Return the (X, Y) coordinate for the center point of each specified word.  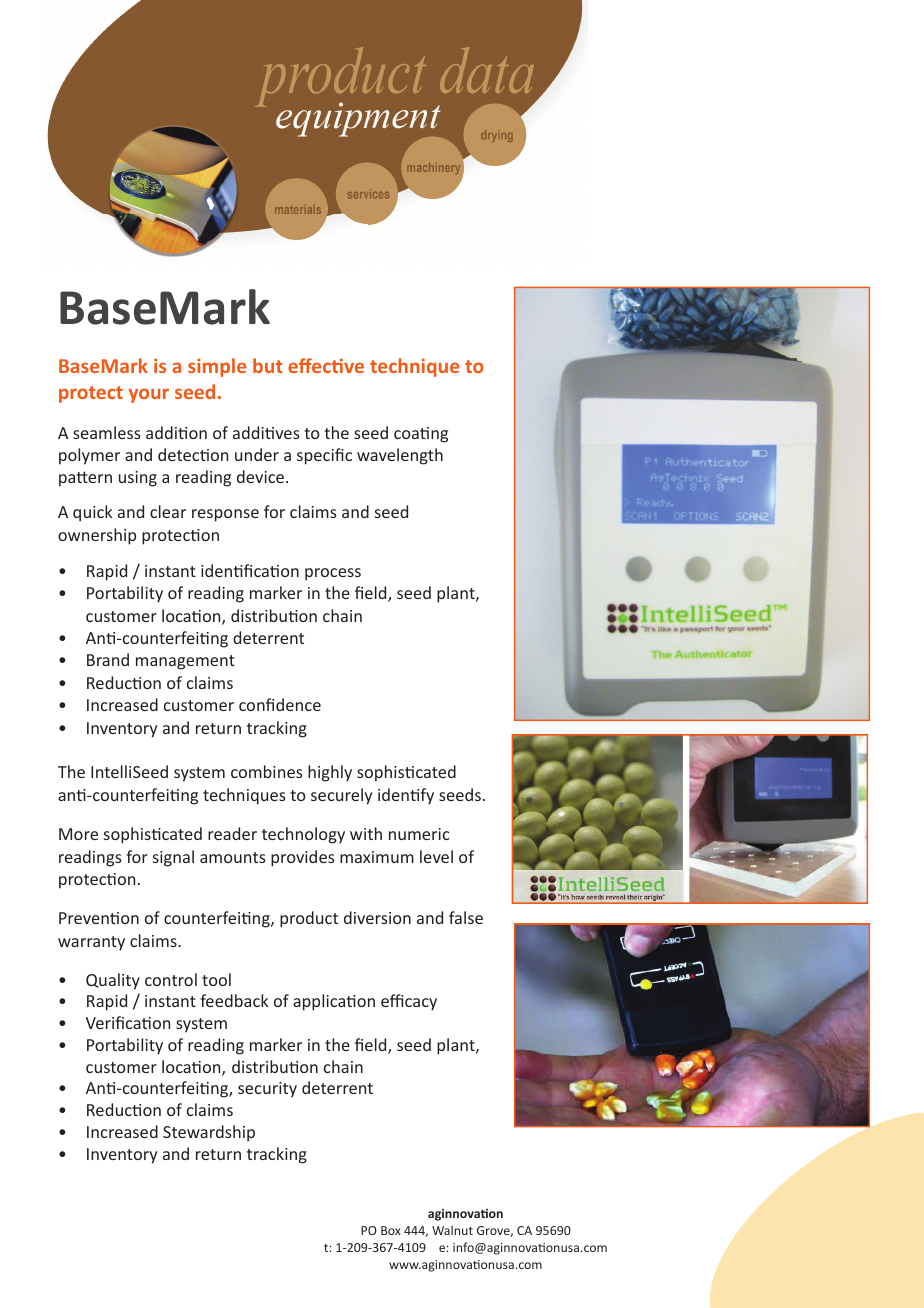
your (148, 395)
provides (303, 858)
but (268, 365)
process (333, 574)
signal (173, 858)
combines (267, 771)
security (267, 1090)
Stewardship (209, 1133)
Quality (113, 981)
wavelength (400, 456)
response (225, 515)
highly (330, 773)
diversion (377, 917)
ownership (97, 536)
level (436, 856)
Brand (108, 659)
